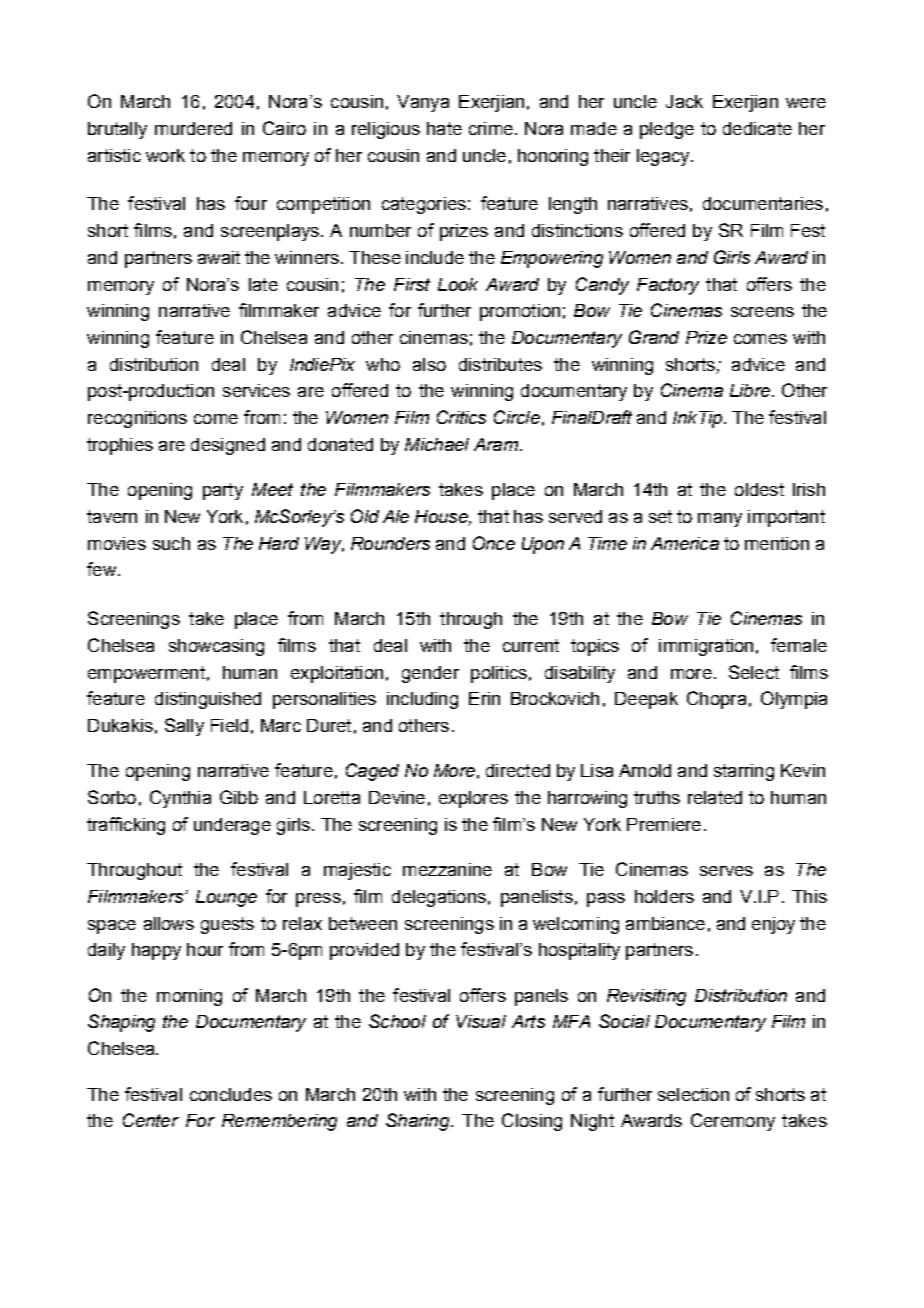 This screenshot has width=924, height=1308. What do you see at coordinates (231, 1094) in the screenshot?
I see `concludes` at bounding box center [231, 1094].
